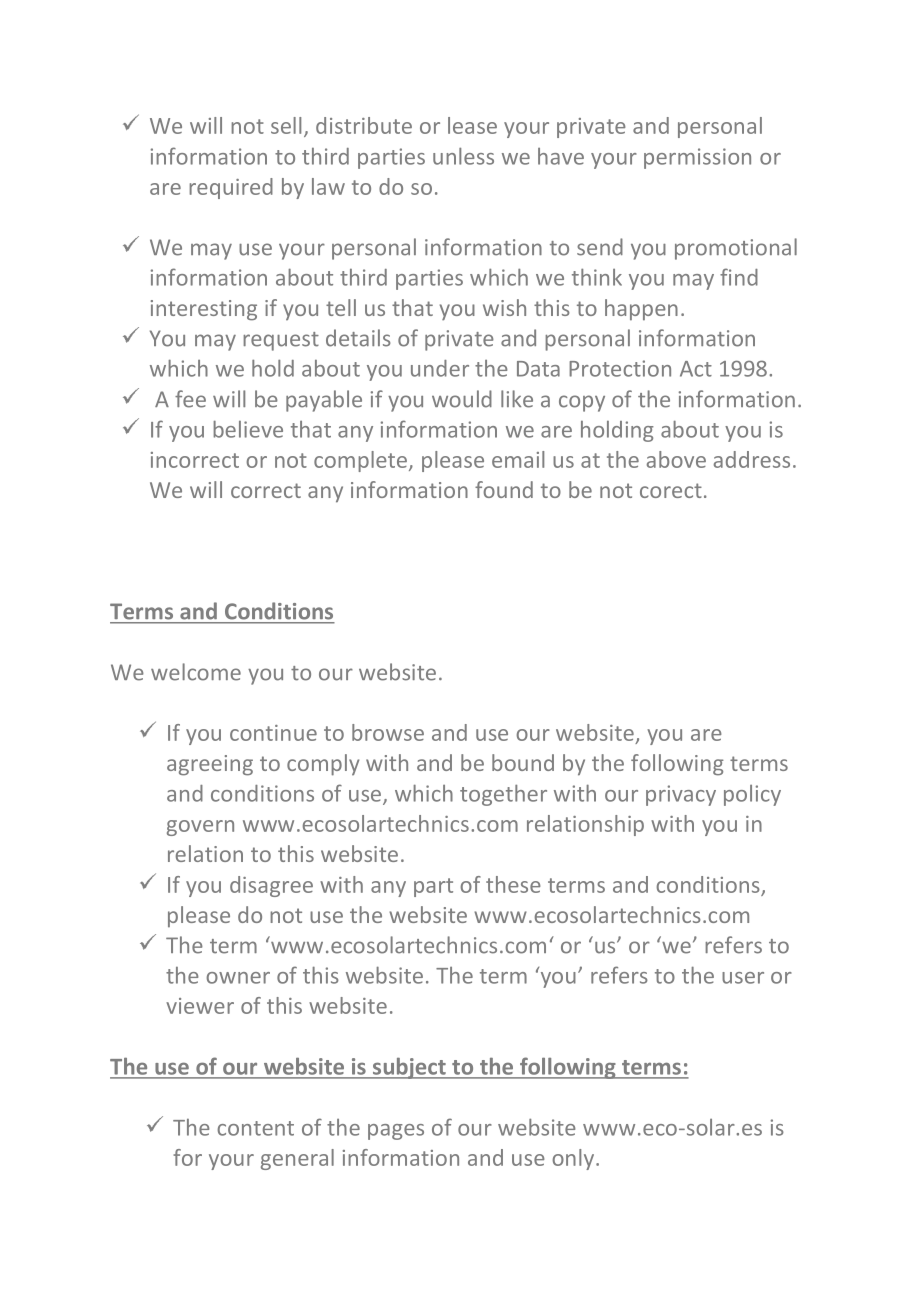  Describe the element at coordinates (697, 158) in the page. I see `permission` at that location.
